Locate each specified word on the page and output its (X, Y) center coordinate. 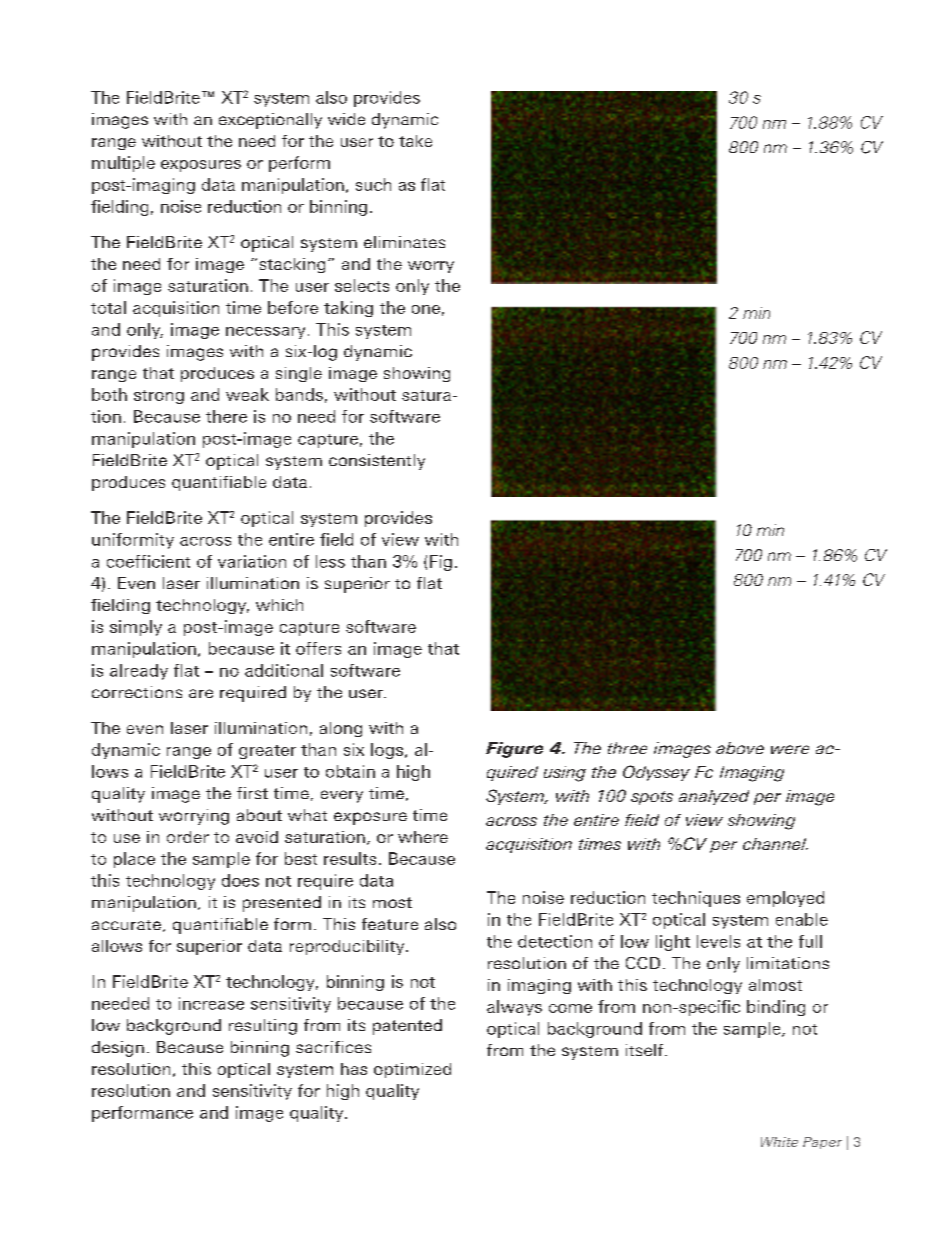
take (415, 141)
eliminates (404, 242)
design (118, 1049)
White (779, 1142)
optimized (412, 1070)
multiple (123, 164)
